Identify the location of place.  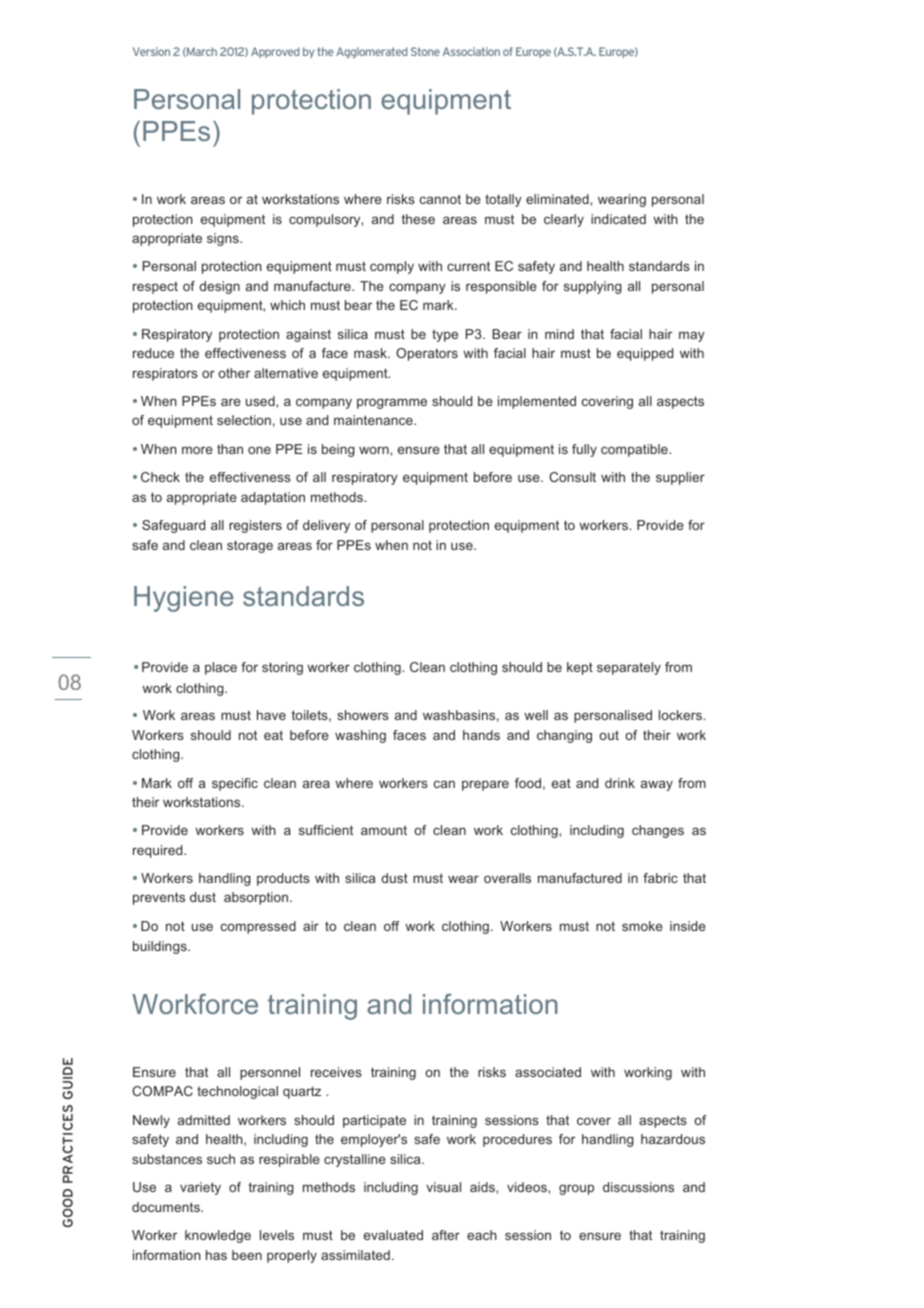
(221, 668).
